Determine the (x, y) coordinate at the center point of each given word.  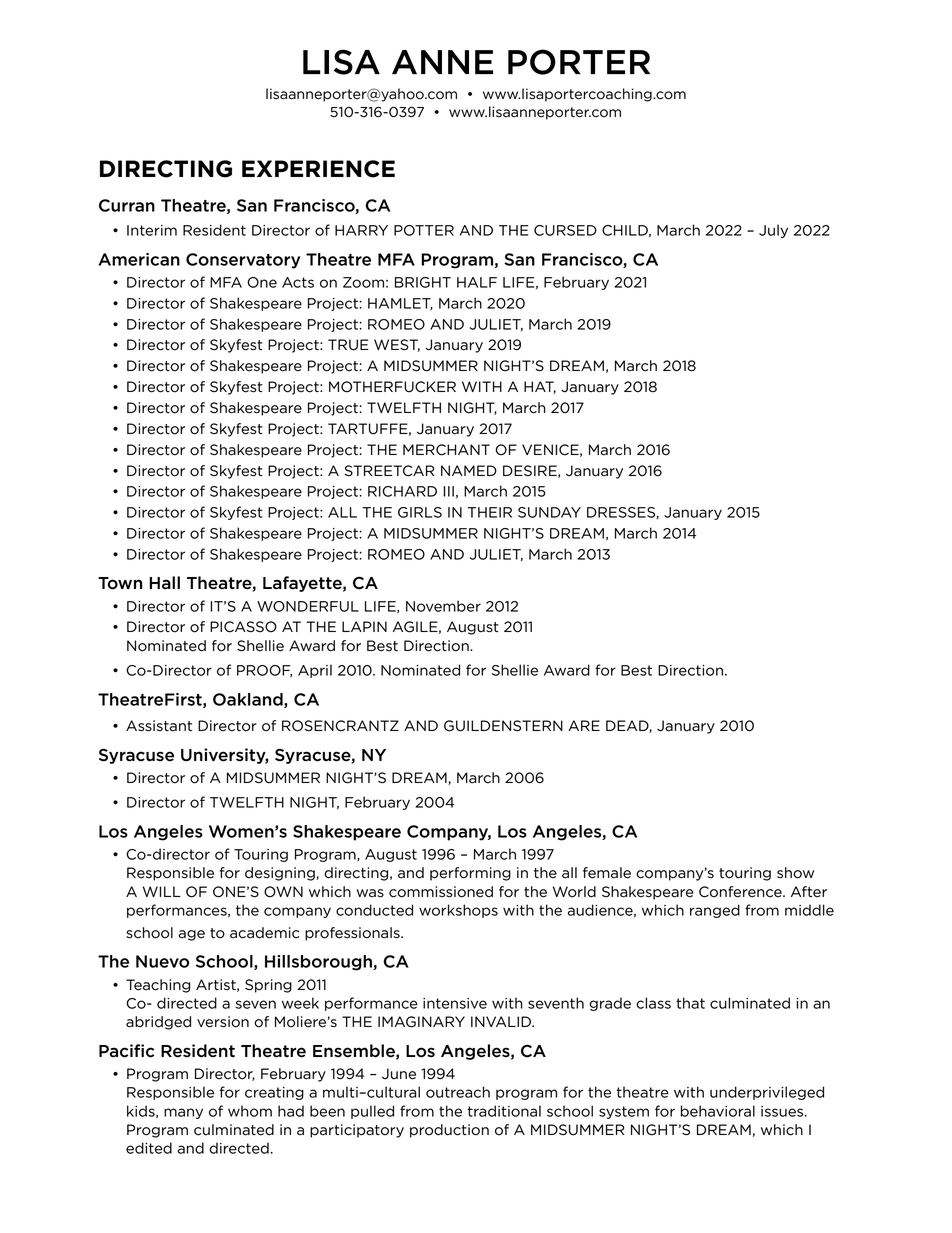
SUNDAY (549, 512)
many (183, 1113)
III (448, 491)
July (773, 231)
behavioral (718, 1111)
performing (470, 874)
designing (281, 874)
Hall (164, 583)
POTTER (424, 230)
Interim (152, 230)
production (449, 1131)
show (795, 873)
